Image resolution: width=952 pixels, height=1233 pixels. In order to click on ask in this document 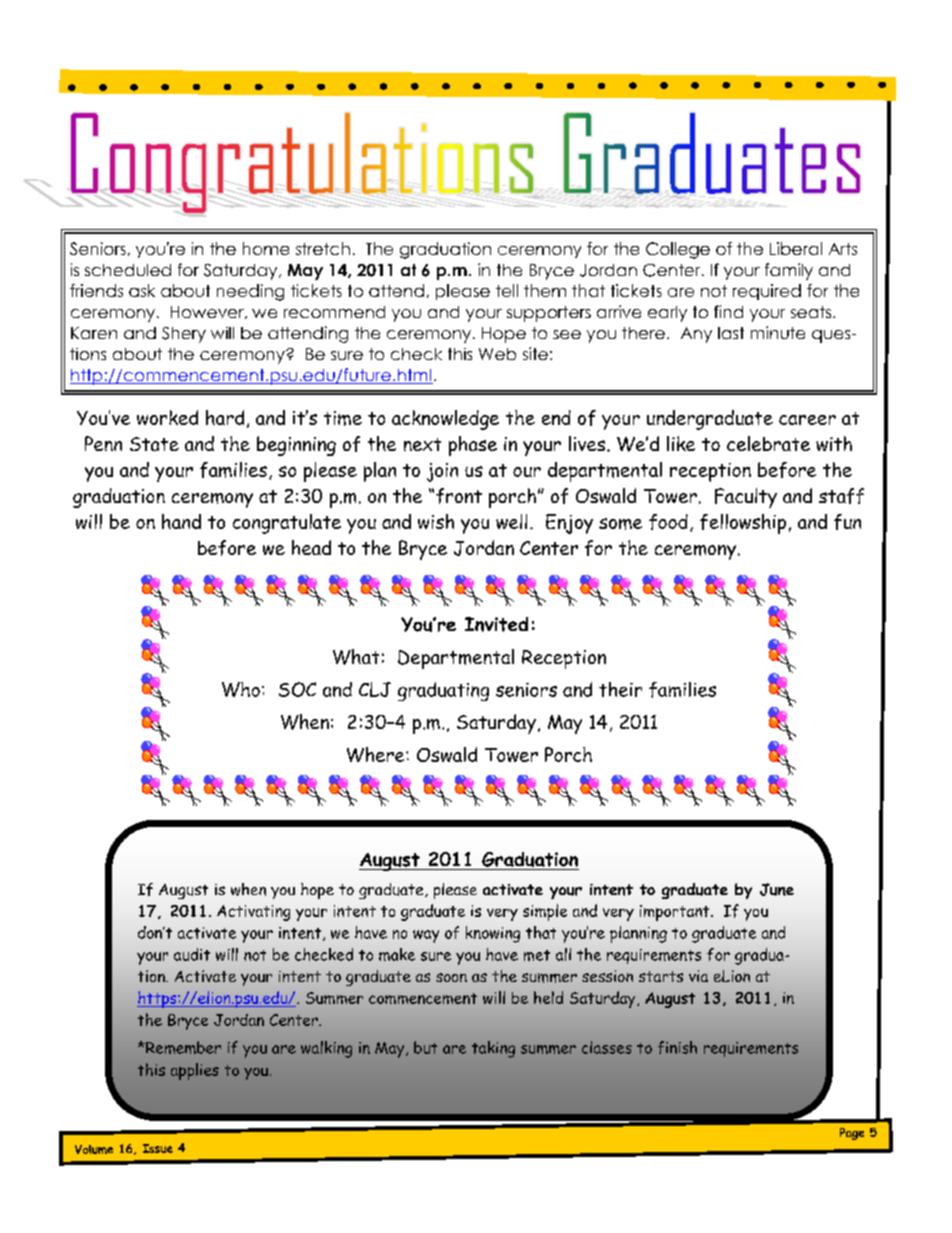, I will do `click(142, 290)`.
